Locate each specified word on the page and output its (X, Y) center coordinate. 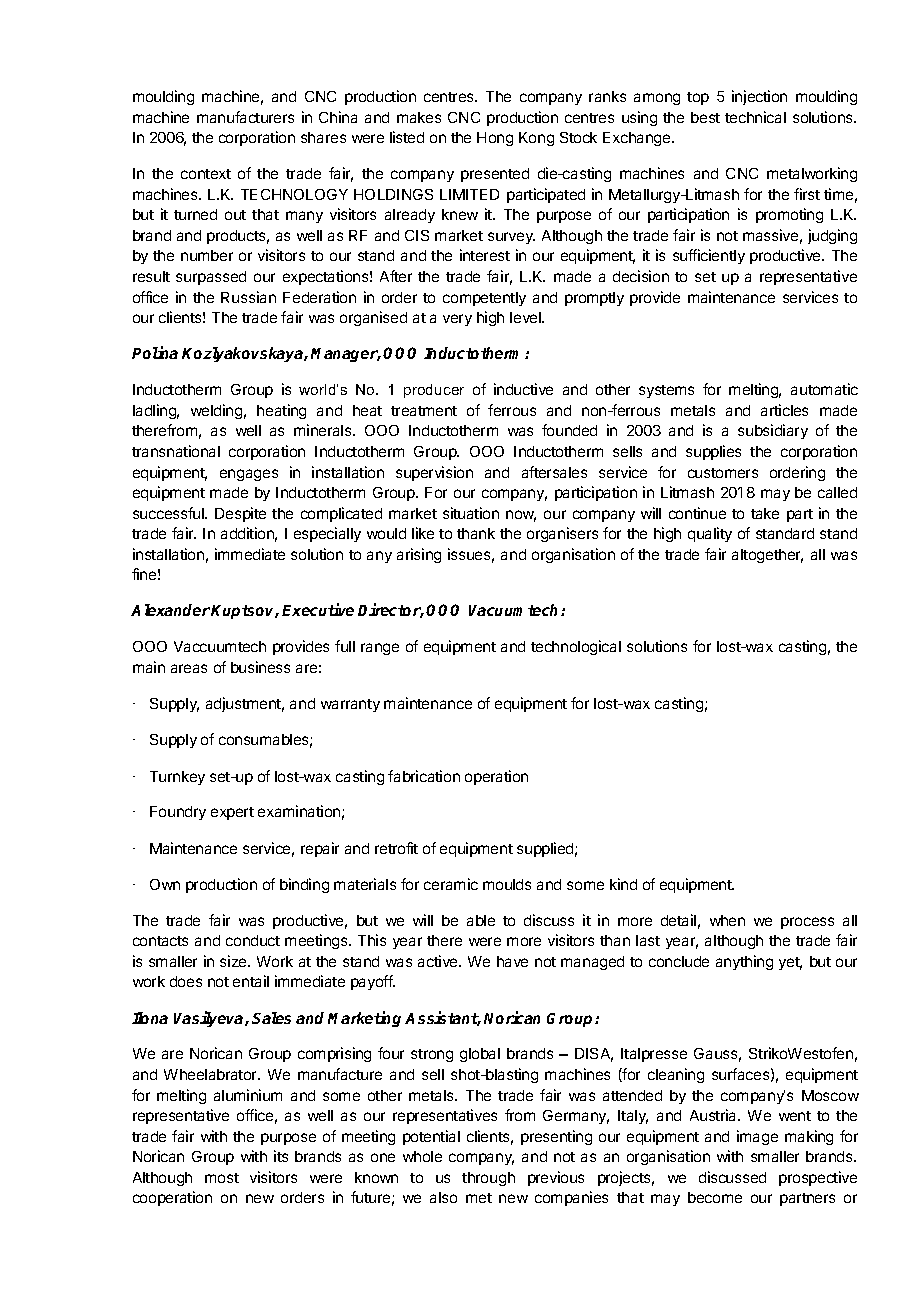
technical (755, 117)
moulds (507, 884)
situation (471, 513)
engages (249, 475)
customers (723, 473)
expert (232, 813)
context (206, 174)
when (727, 920)
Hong (495, 139)
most (222, 1178)
